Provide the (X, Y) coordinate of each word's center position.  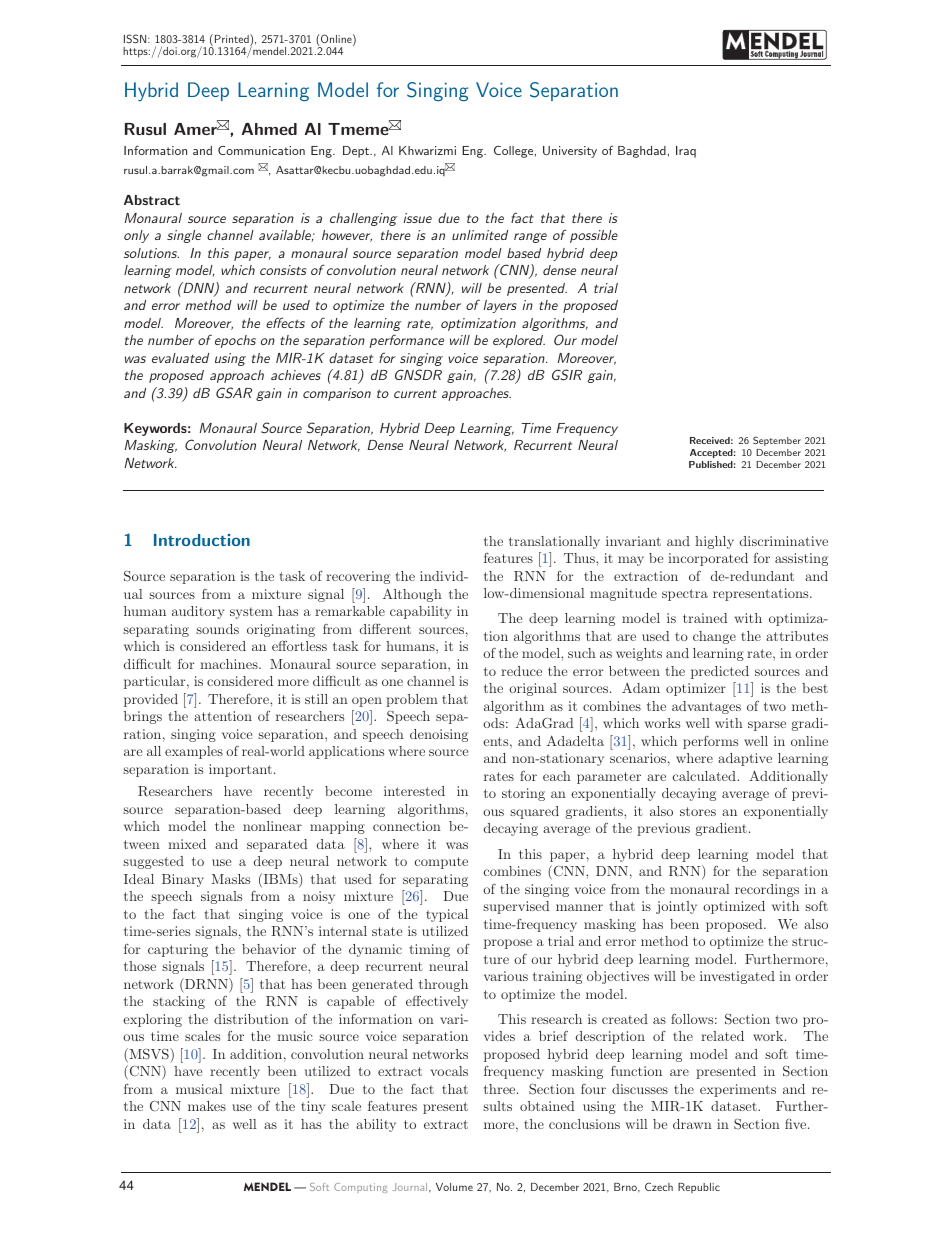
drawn (692, 1124)
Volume (454, 1187)
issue (418, 218)
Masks (231, 879)
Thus (580, 558)
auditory (198, 612)
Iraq (686, 152)
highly (714, 542)
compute (441, 863)
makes (207, 1106)
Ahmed (269, 129)
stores (698, 811)
